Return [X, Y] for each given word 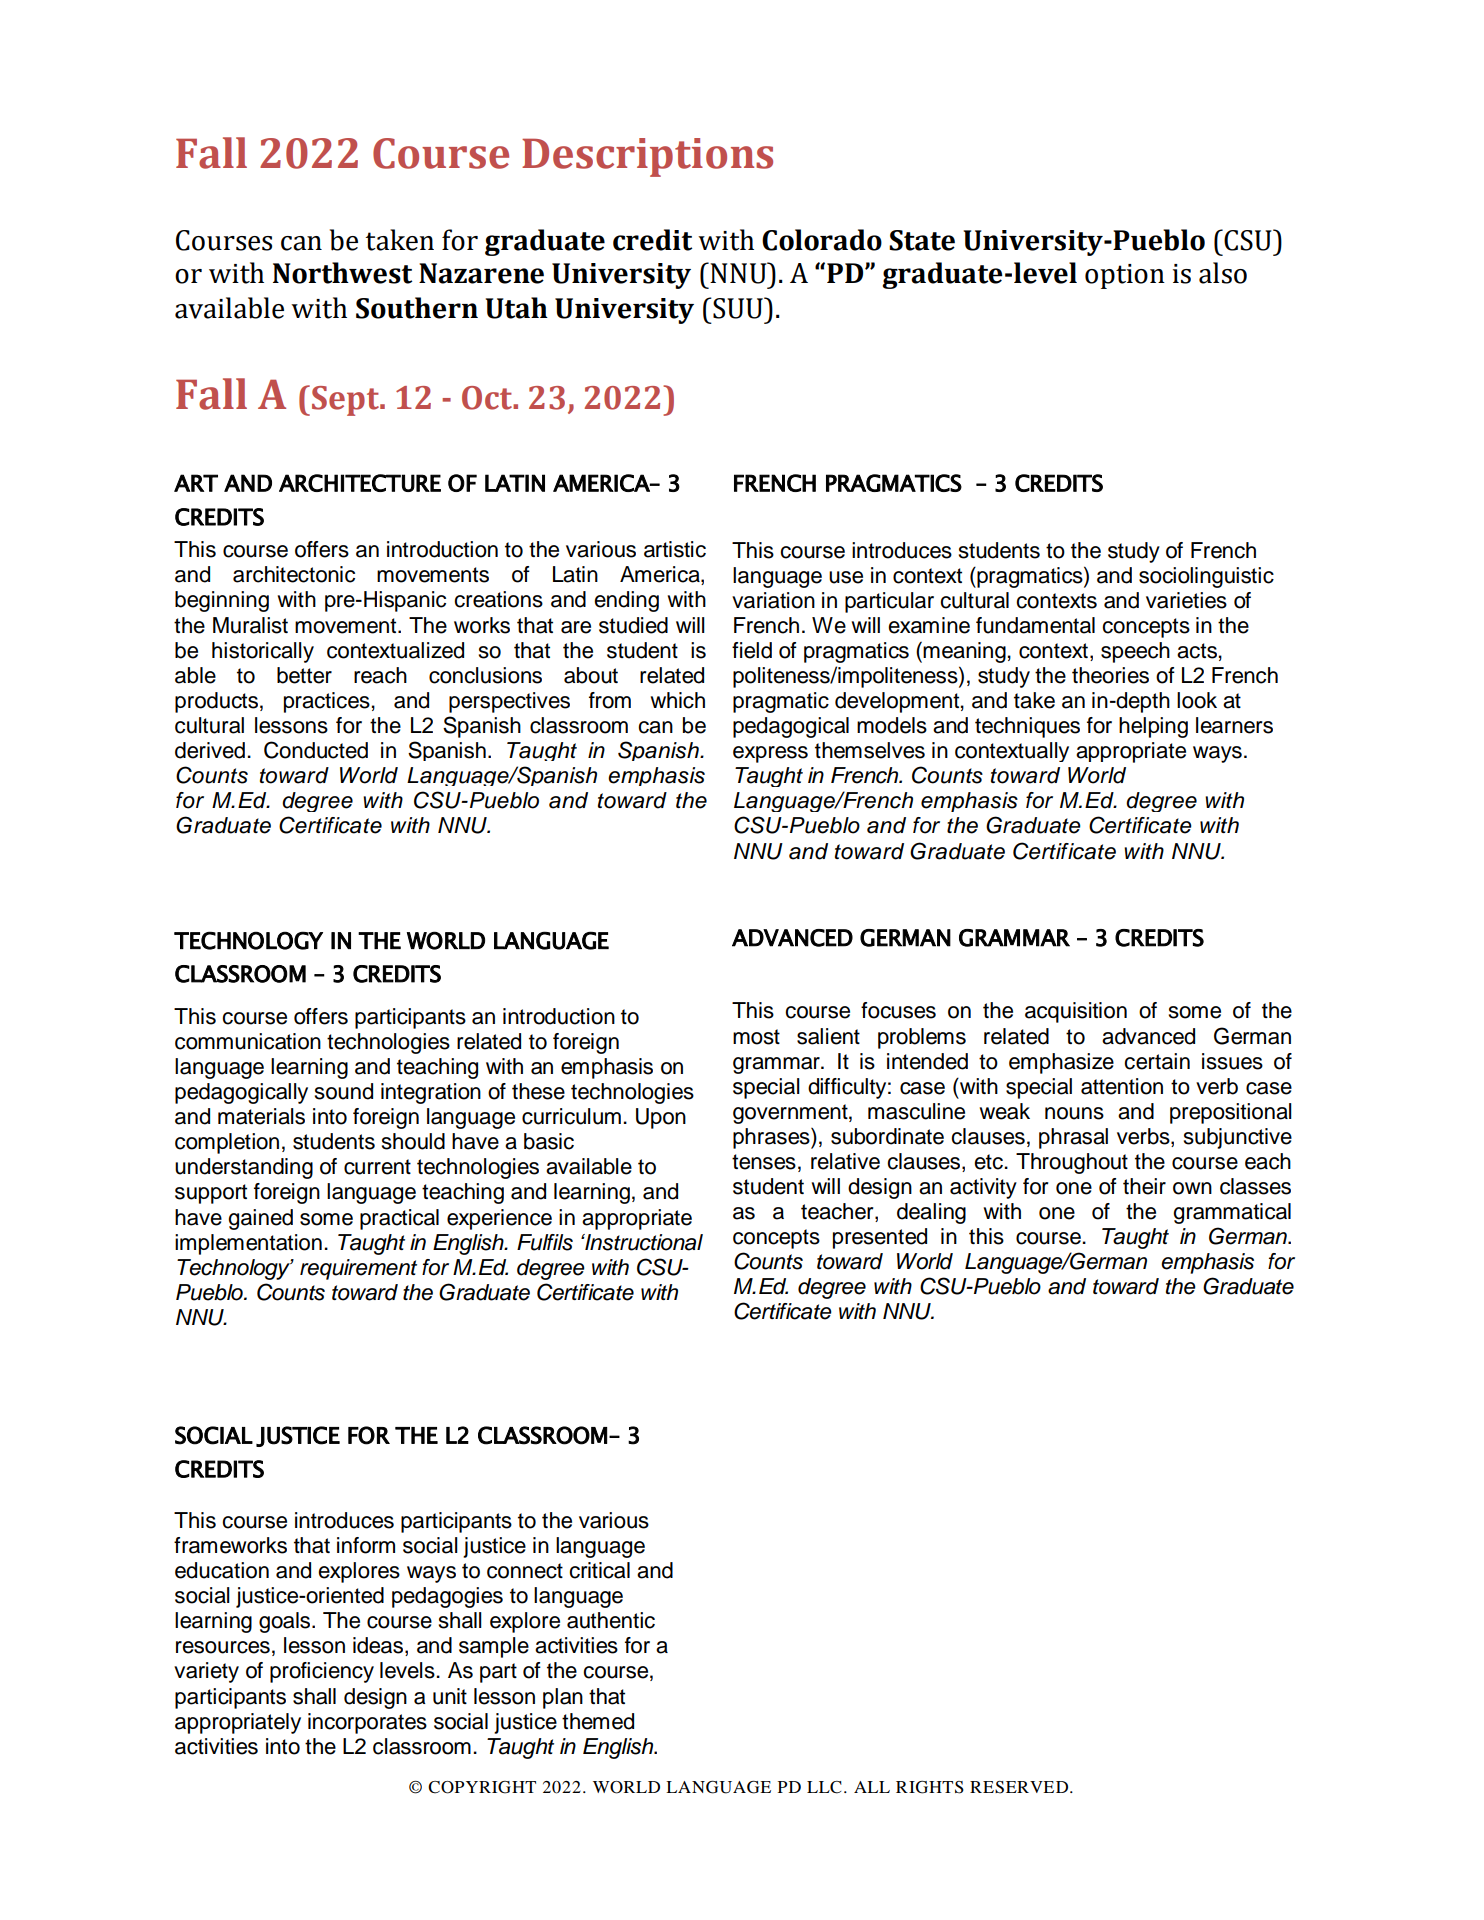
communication [248, 1041]
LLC [824, 1787]
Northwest [342, 273]
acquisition [1076, 1012]
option [1125, 276]
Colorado [822, 240]
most [756, 1037]
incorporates [367, 1723]
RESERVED [1020, 1787]
